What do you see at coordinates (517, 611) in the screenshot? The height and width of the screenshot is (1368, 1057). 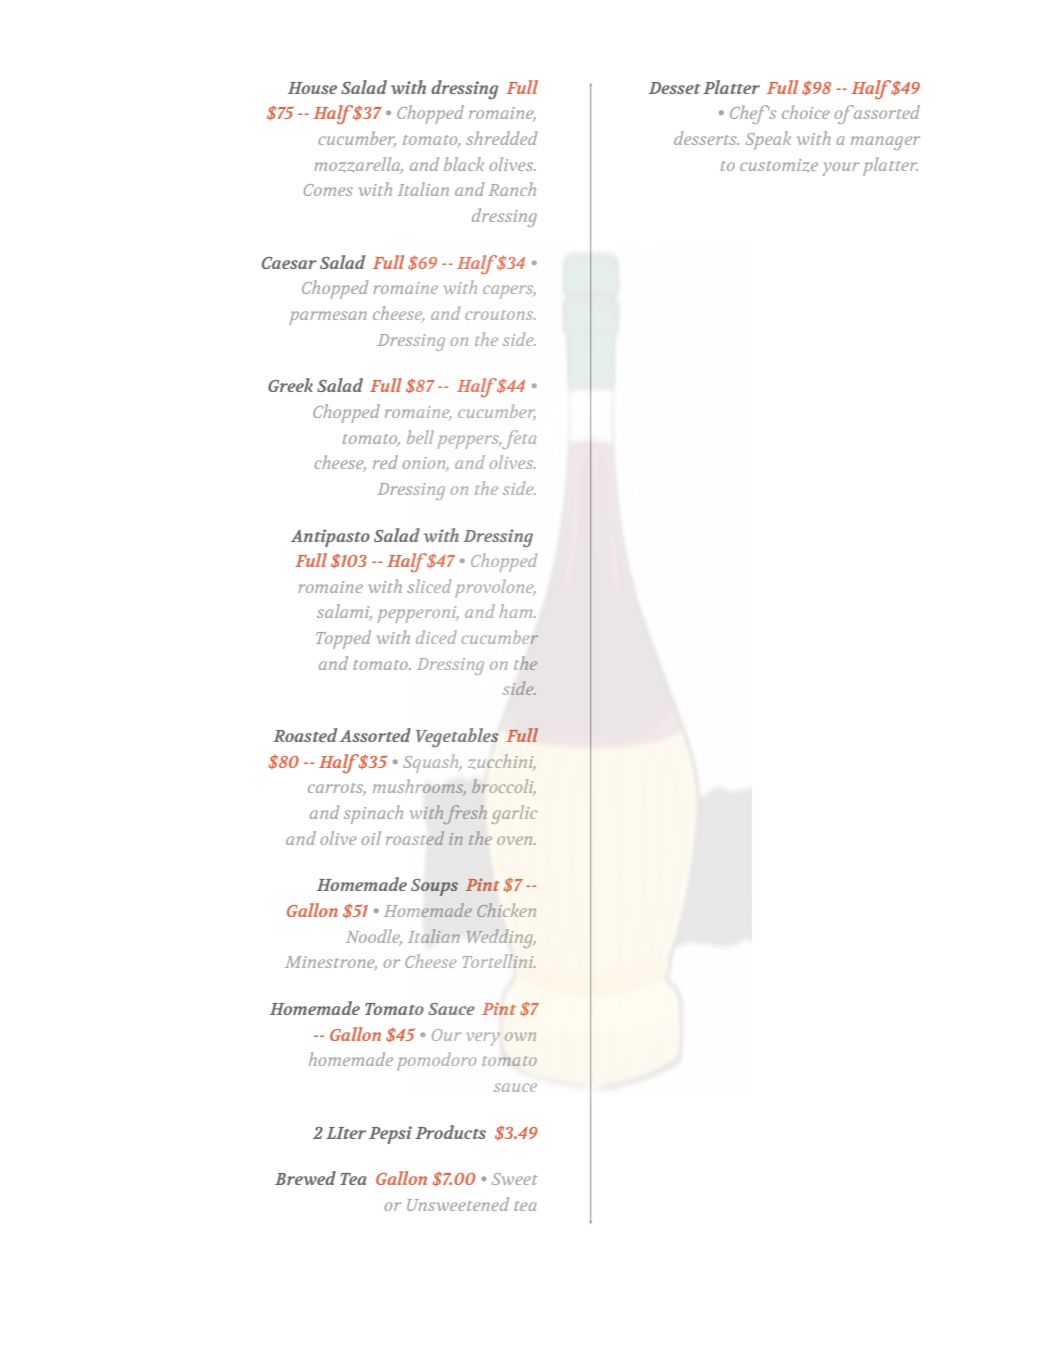 I see `ham` at bounding box center [517, 611].
